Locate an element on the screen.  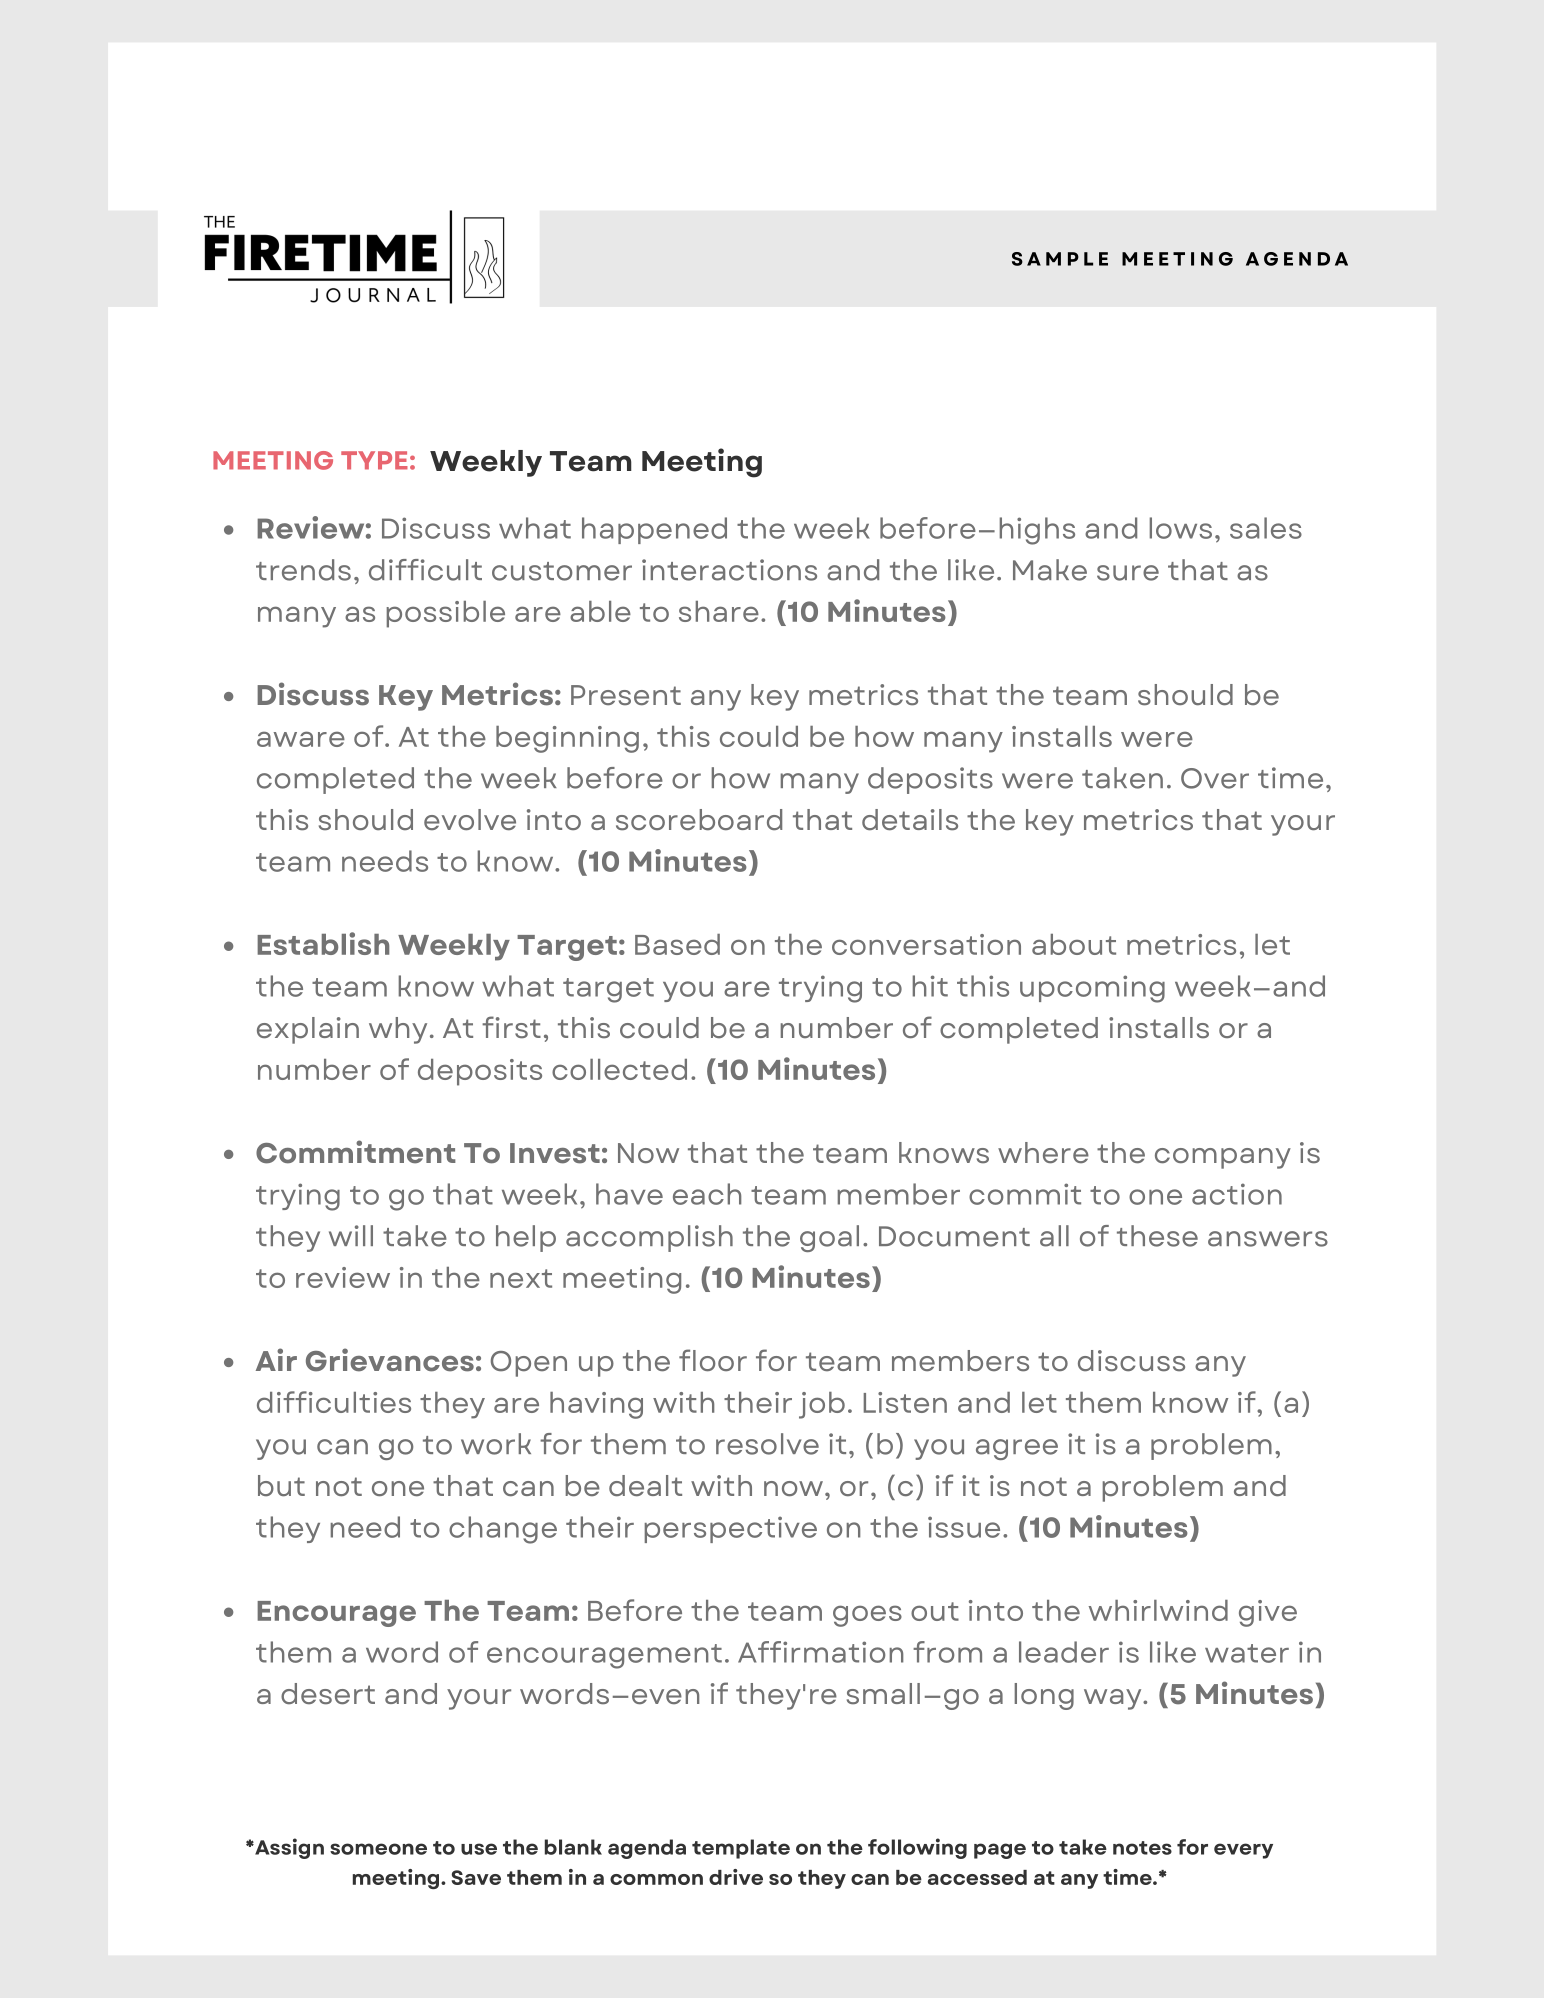
evolve is located at coordinates (470, 820).
